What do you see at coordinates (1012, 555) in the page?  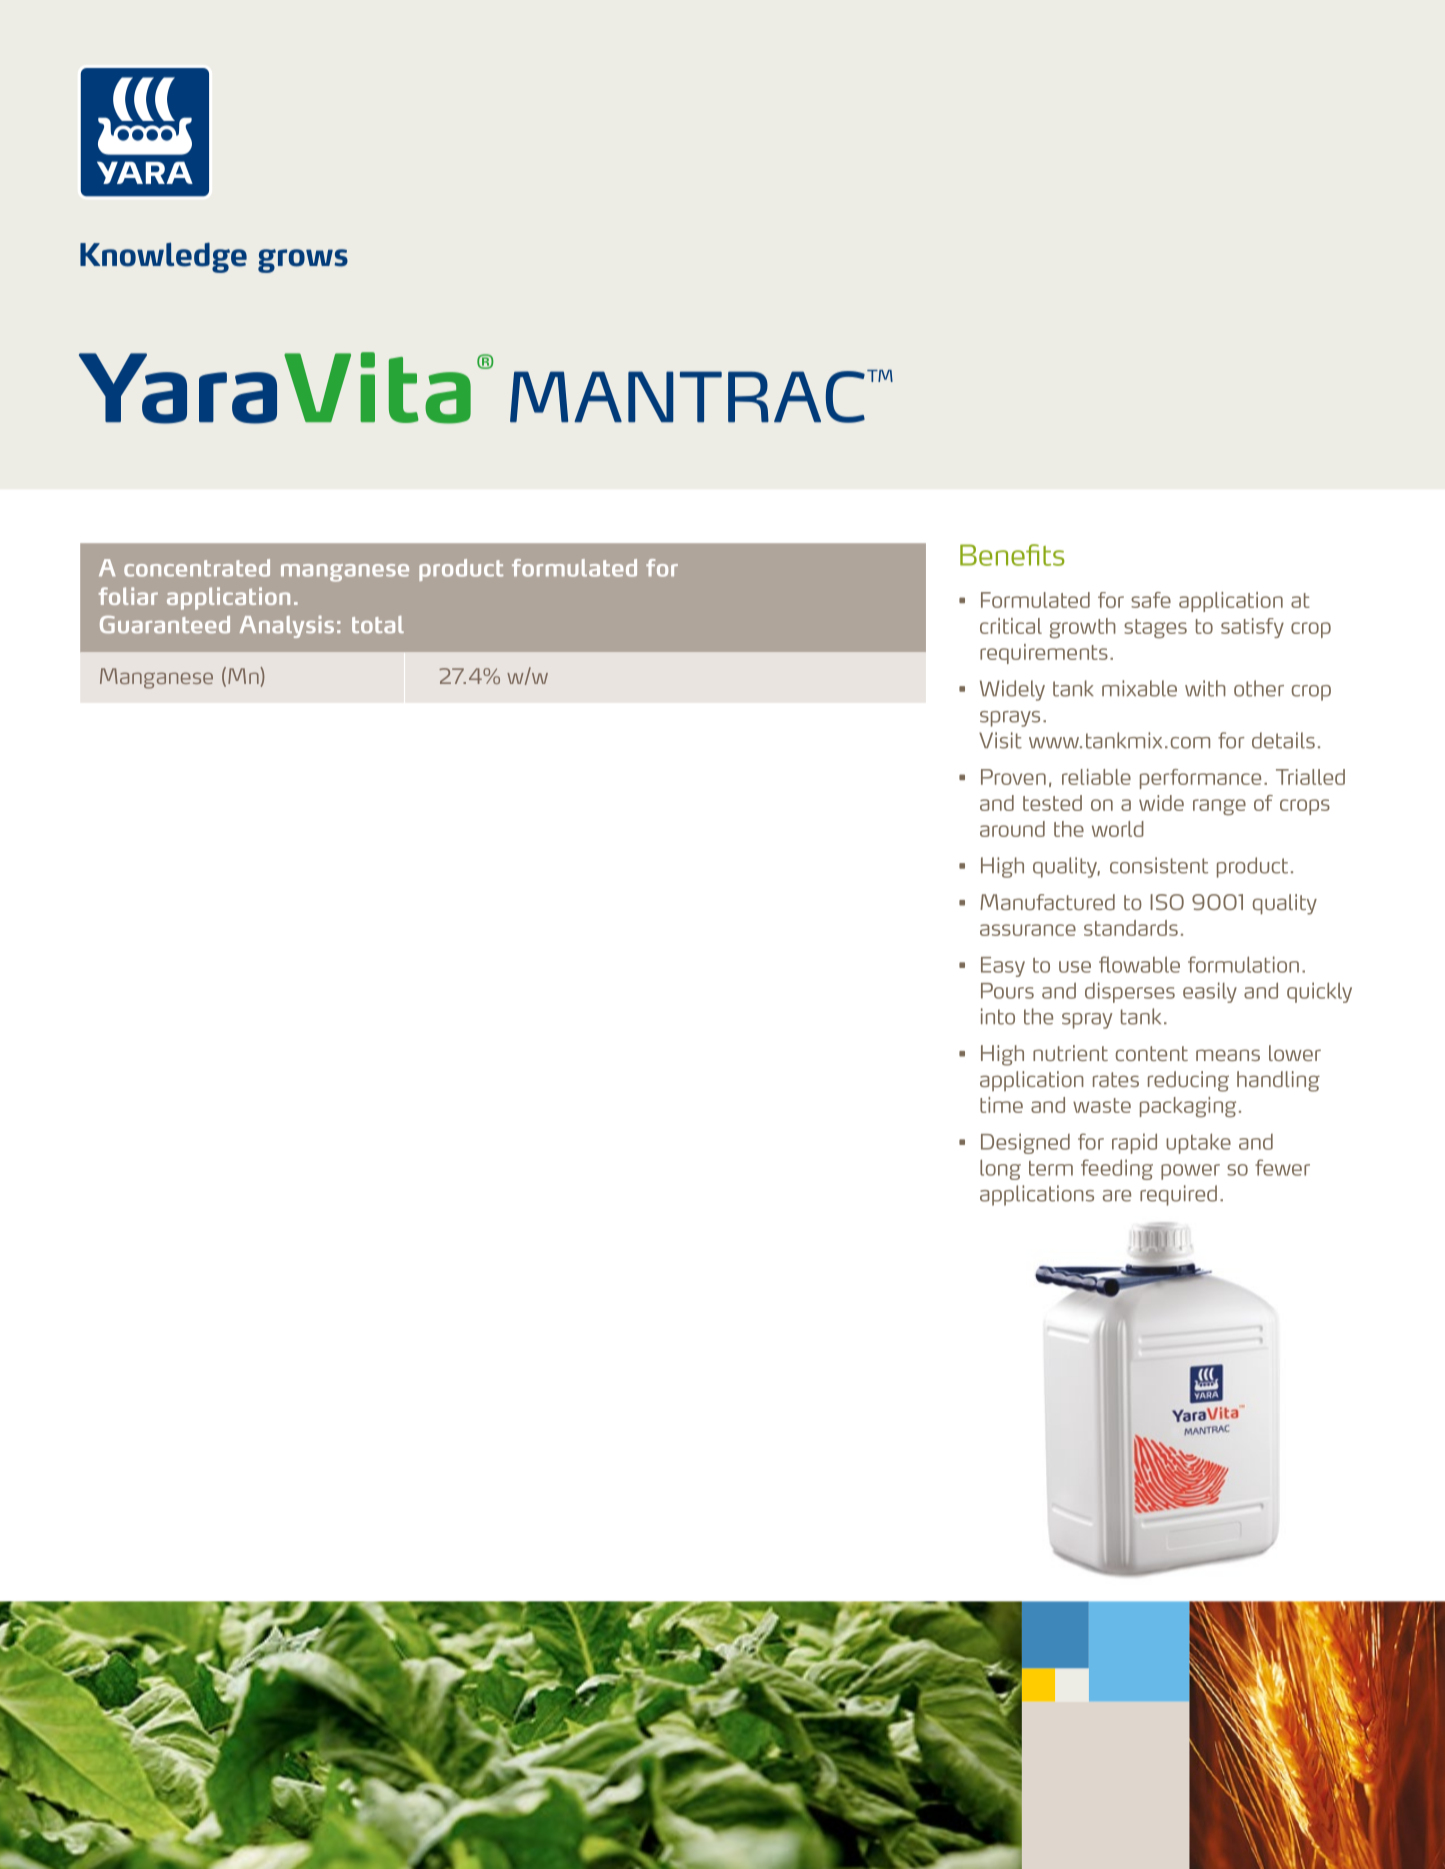 I see `Benefits` at bounding box center [1012, 555].
